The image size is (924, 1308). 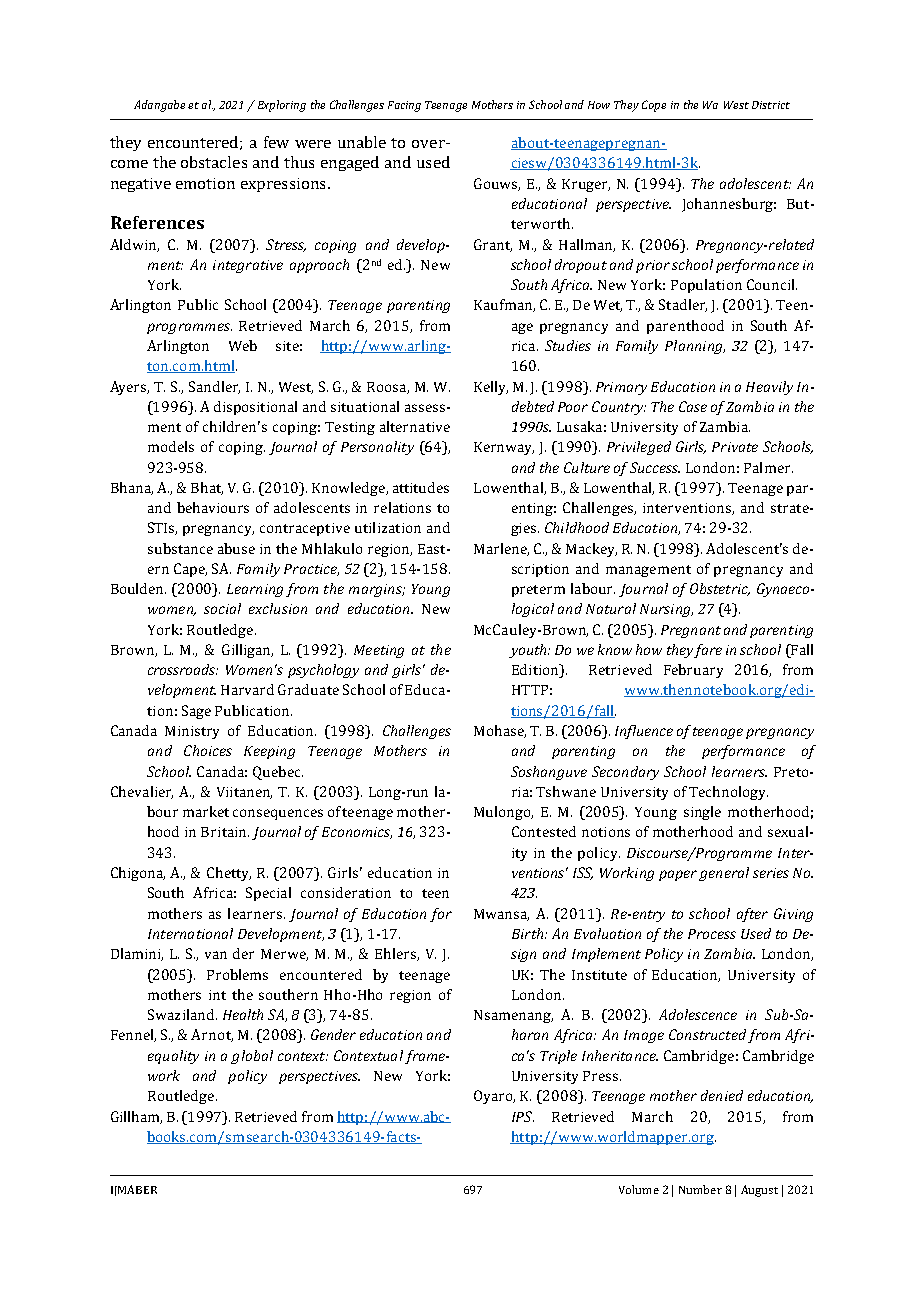 I want to click on Facing, so click(x=404, y=106).
